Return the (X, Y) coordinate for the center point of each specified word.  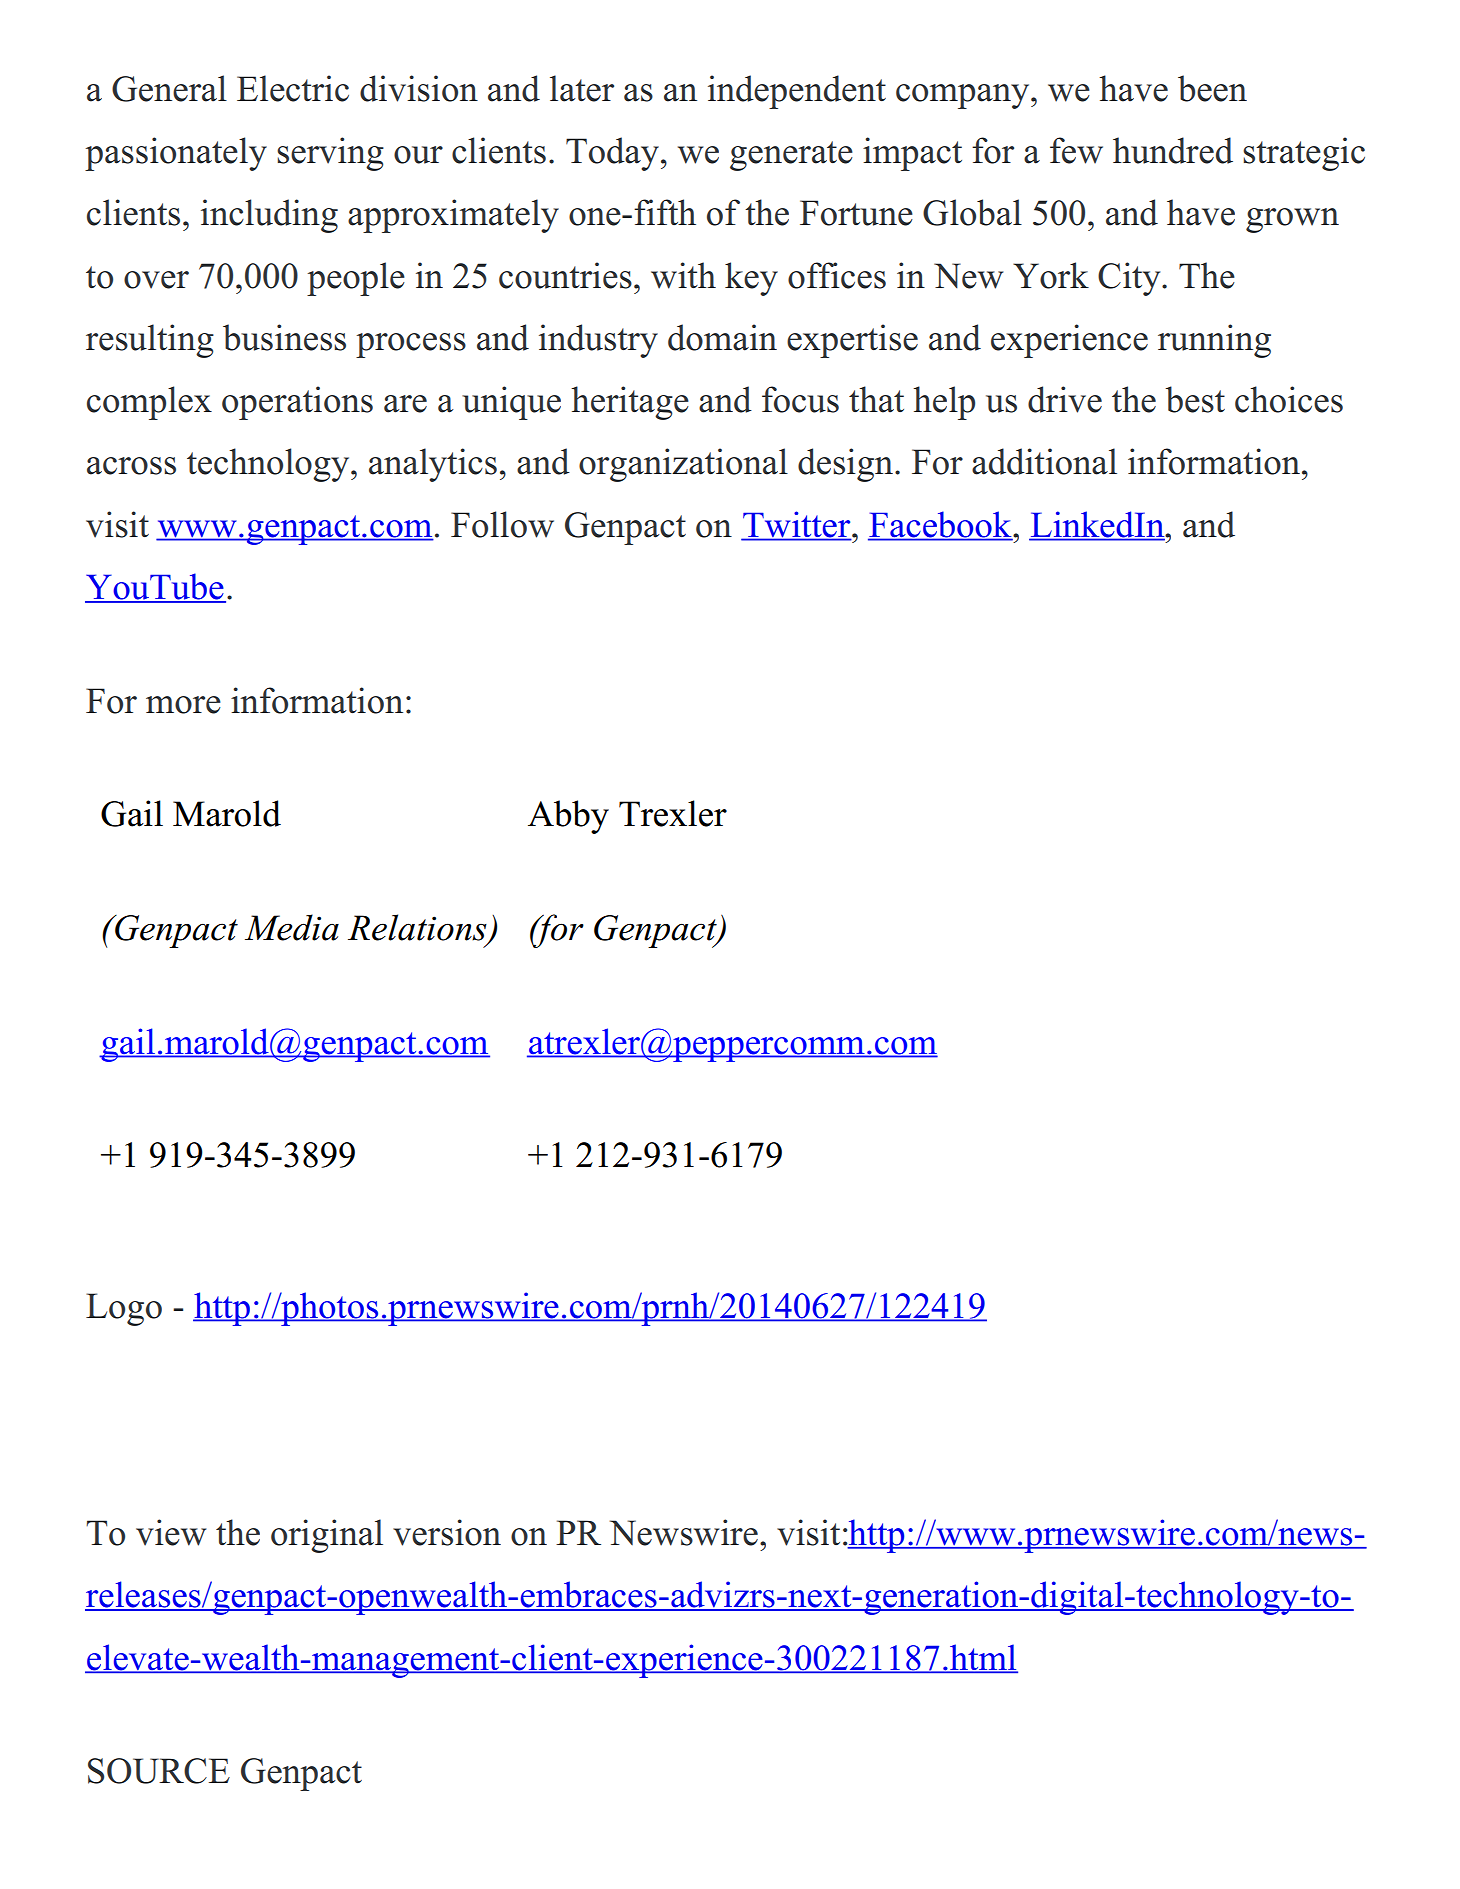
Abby (568, 817)
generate (791, 156)
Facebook (941, 525)
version (447, 1532)
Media (292, 927)
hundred (1173, 150)
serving (330, 154)
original (327, 1536)
